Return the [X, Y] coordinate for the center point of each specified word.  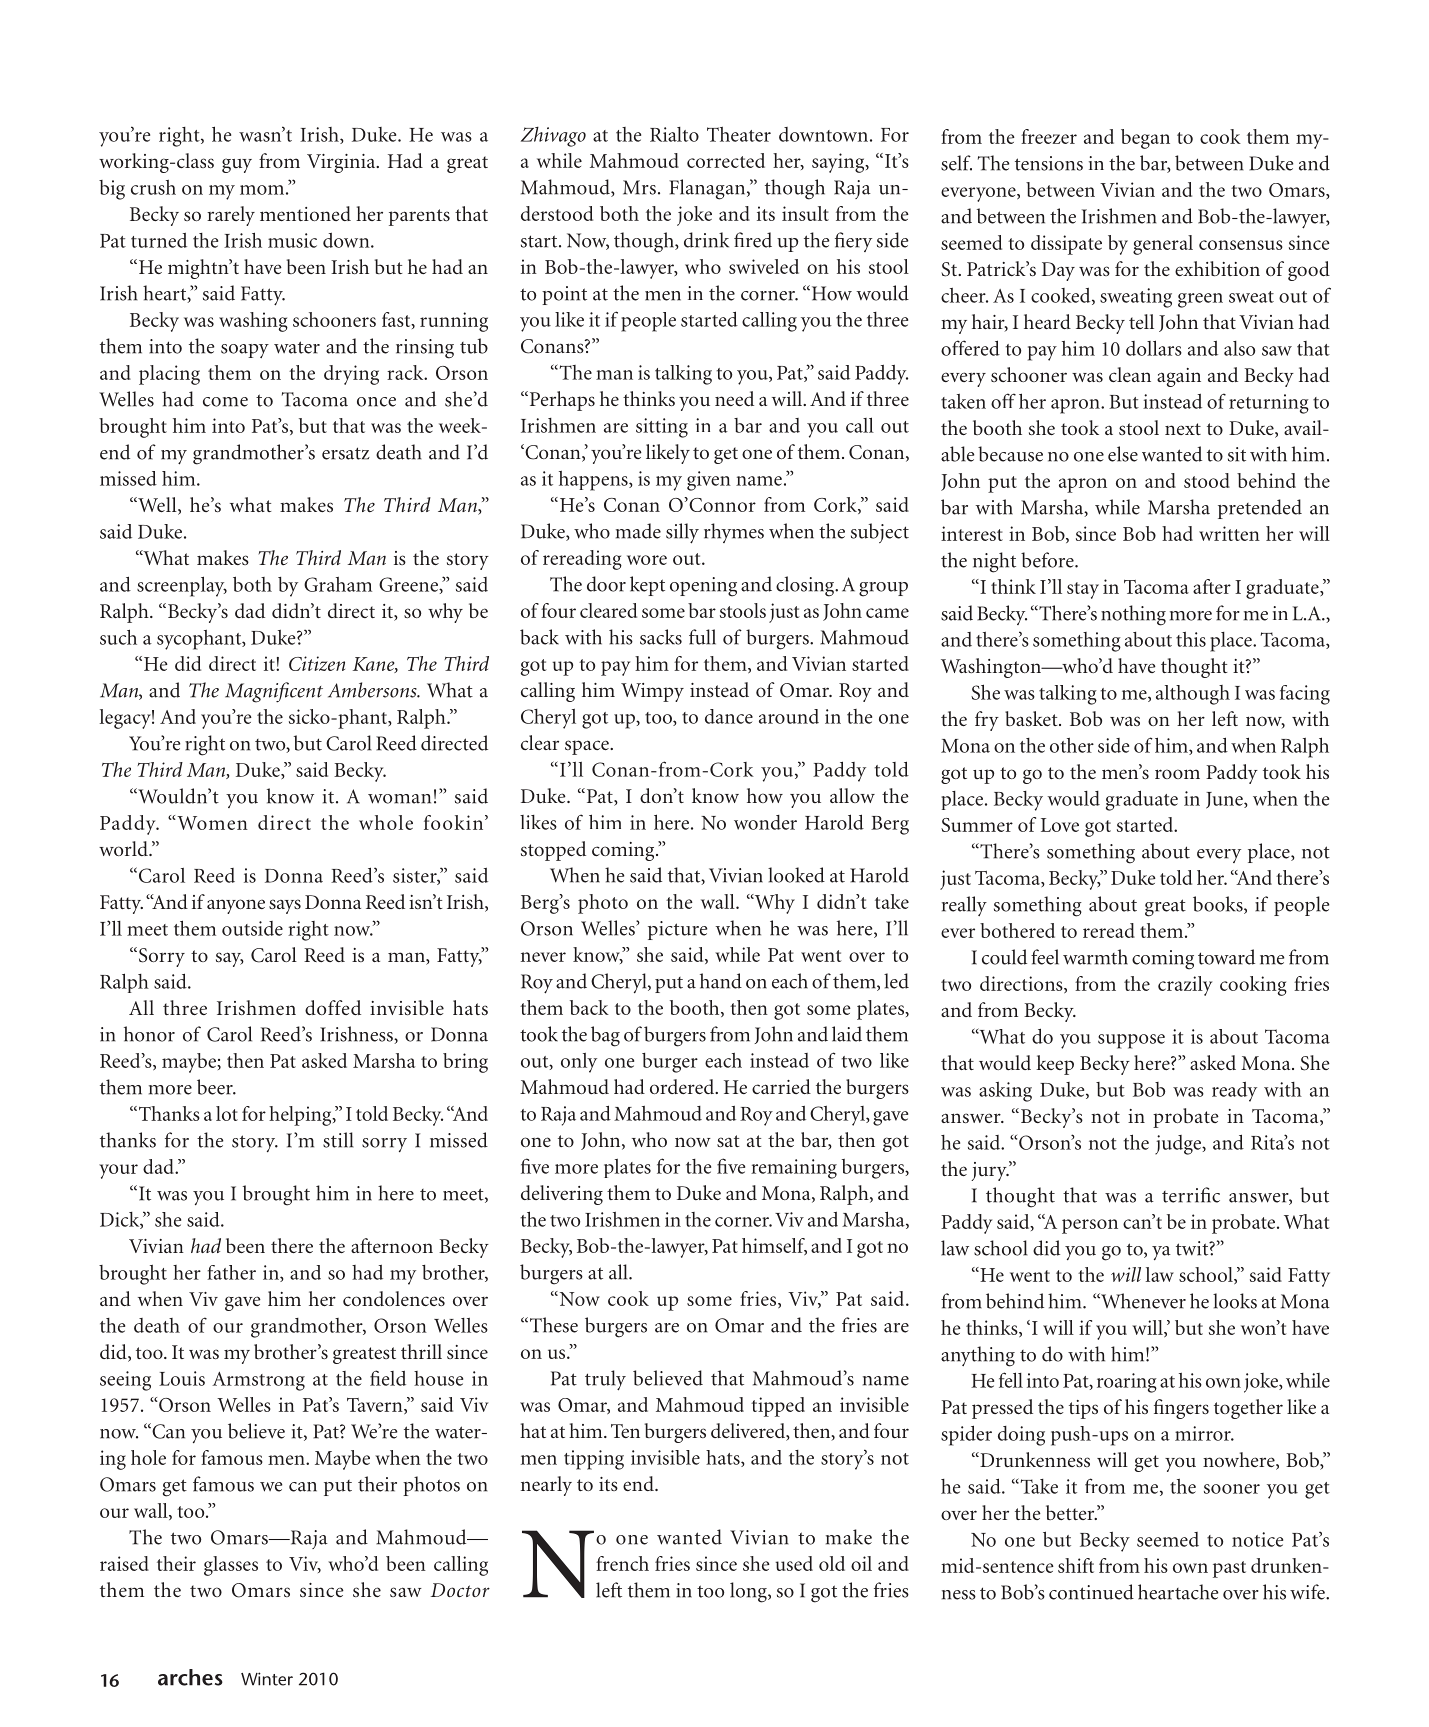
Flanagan [708, 189]
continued [1091, 1592]
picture [677, 930]
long [749, 1592]
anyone [236, 906]
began [1145, 139]
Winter [267, 1679]
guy [237, 165]
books [1219, 905]
